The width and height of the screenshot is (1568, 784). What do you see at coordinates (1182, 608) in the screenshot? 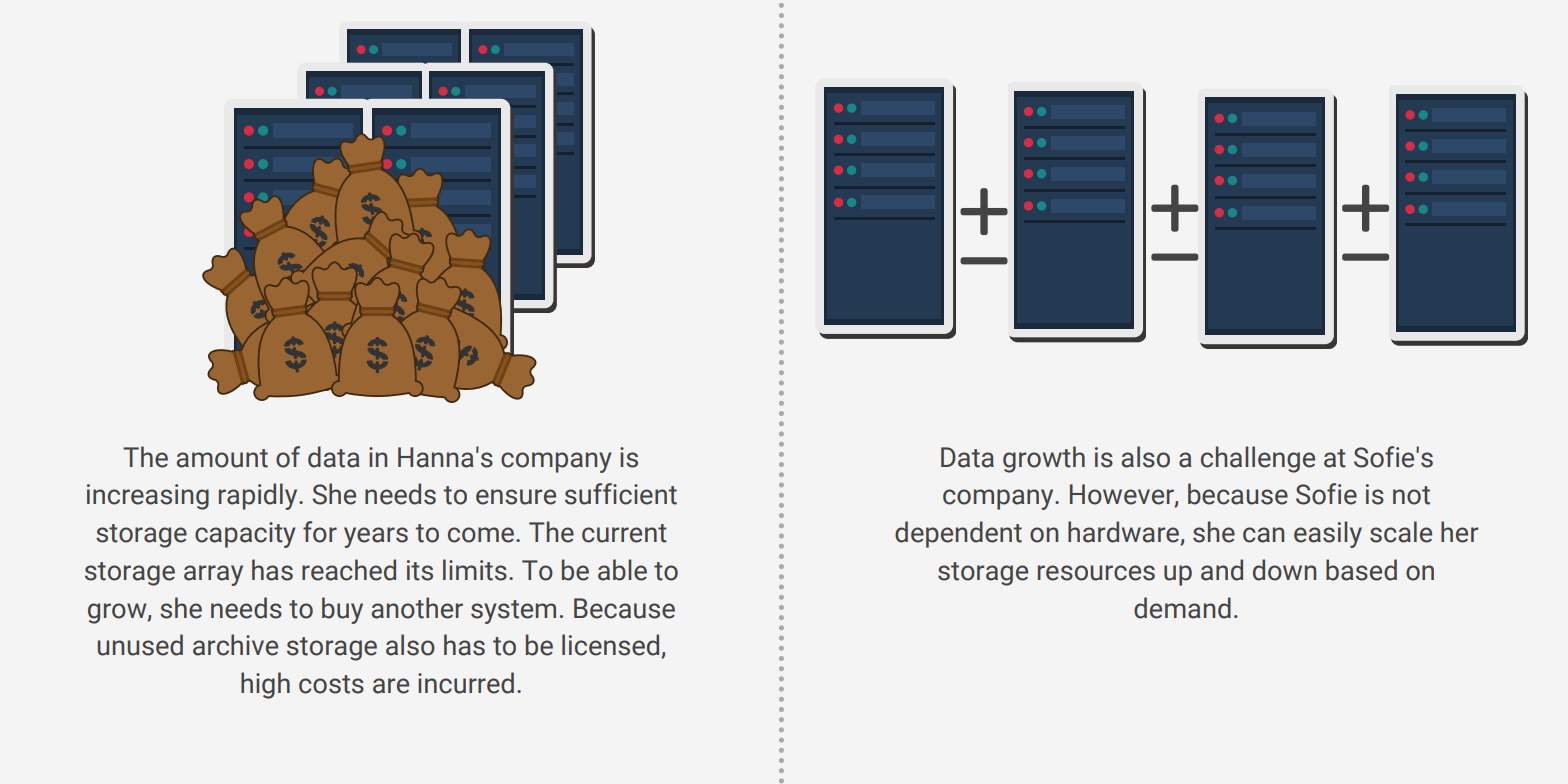
I see `demand` at bounding box center [1182, 608].
